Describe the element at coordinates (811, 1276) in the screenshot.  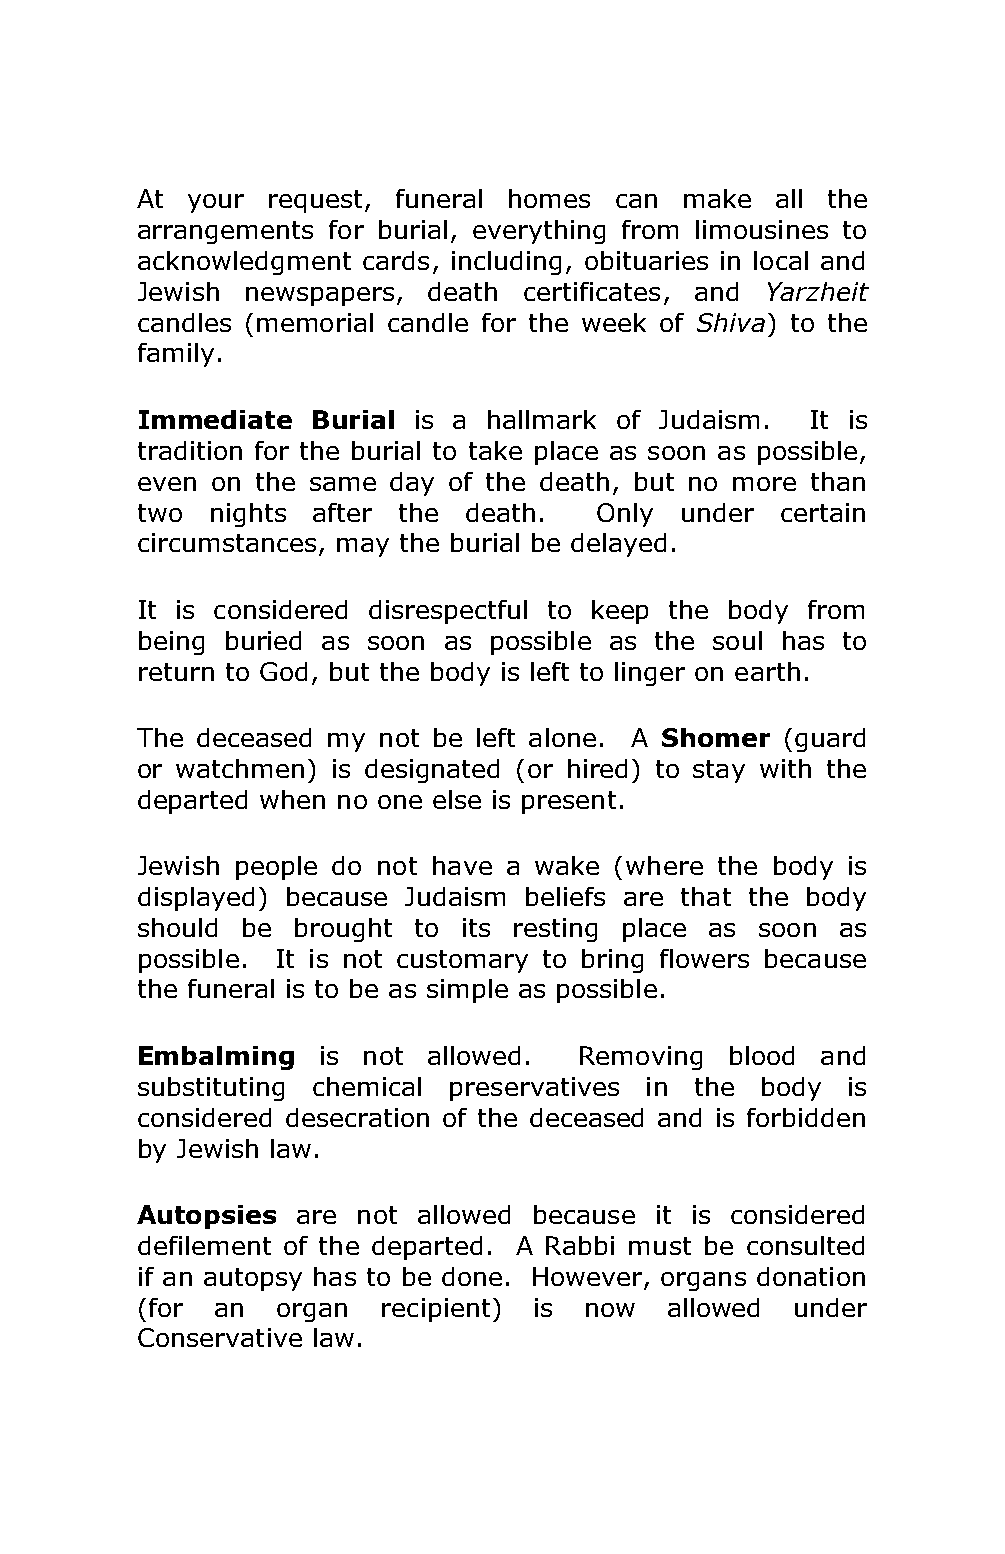
I see `donation` at that location.
